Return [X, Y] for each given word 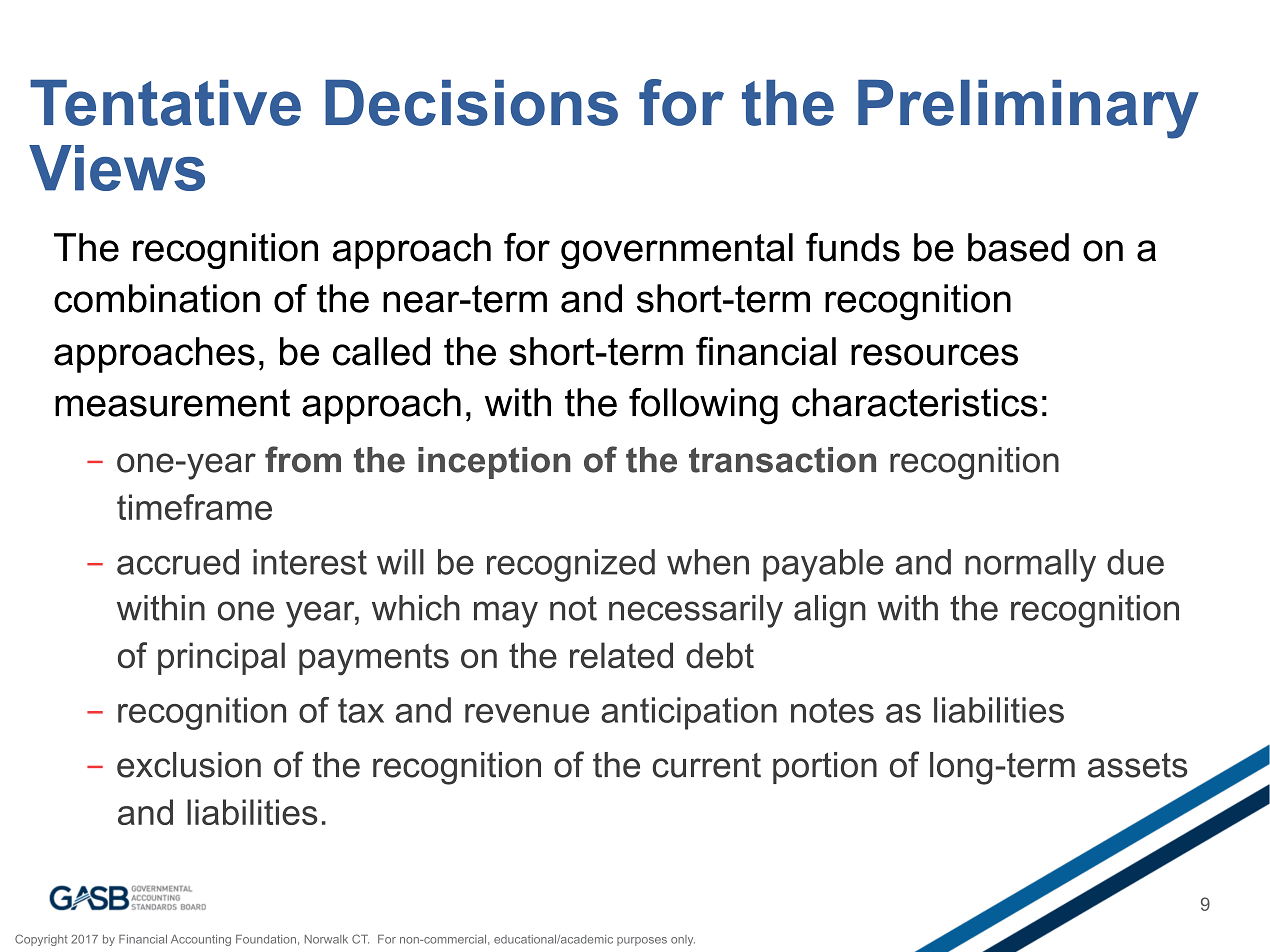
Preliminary [1028, 109]
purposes [642, 941]
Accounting [201, 940]
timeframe [194, 507]
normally [1030, 565]
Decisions [471, 103]
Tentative [165, 103]
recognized [571, 565]
